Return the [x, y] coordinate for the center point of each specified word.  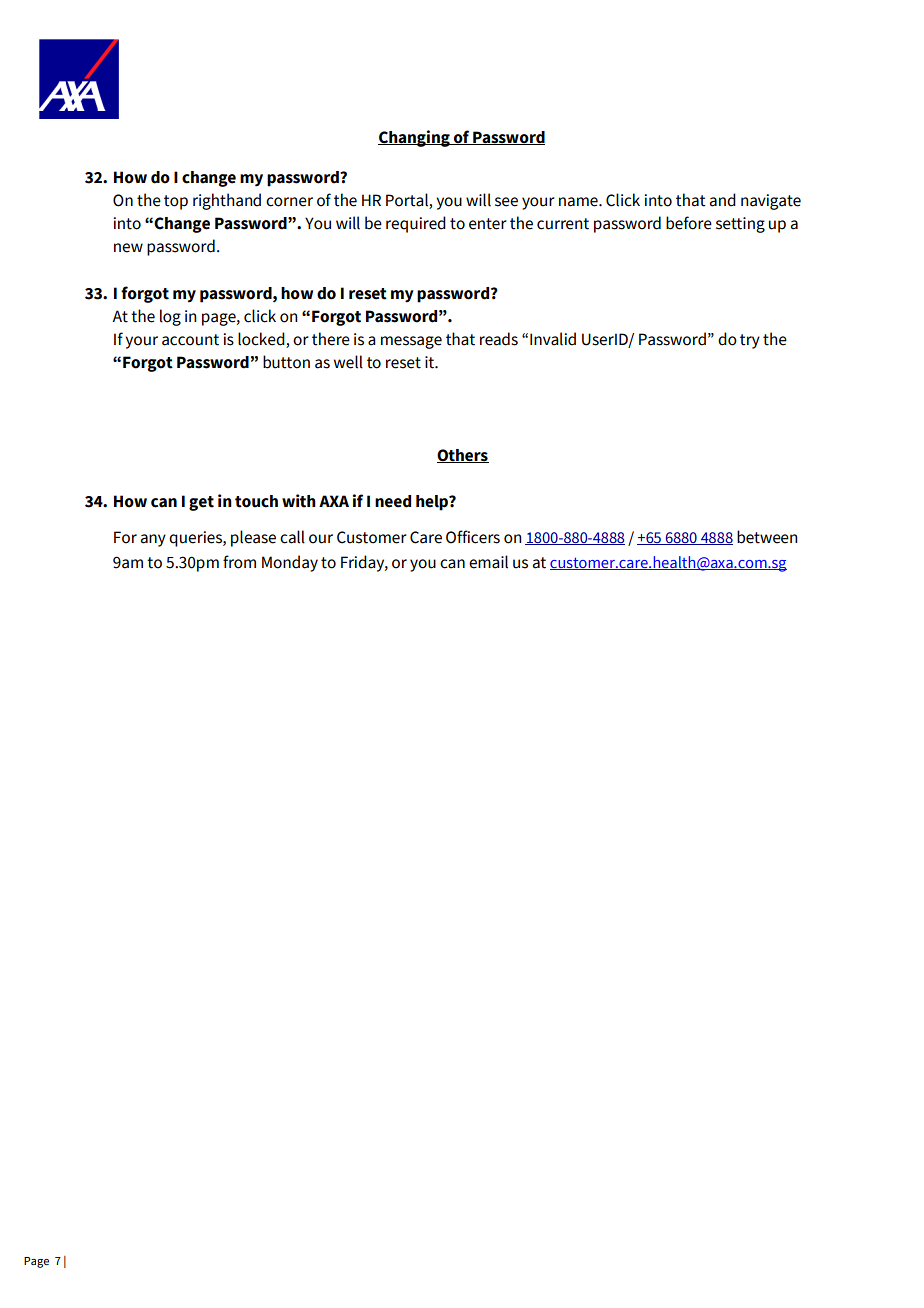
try [750, 341]
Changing [415, 138]
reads [499, 339]
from [239, 562]
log [170, 317]
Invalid [553, 339]
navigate [771, 202]
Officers [473, 537]
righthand [227, 201]
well [348, 362]
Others [463, 456]
